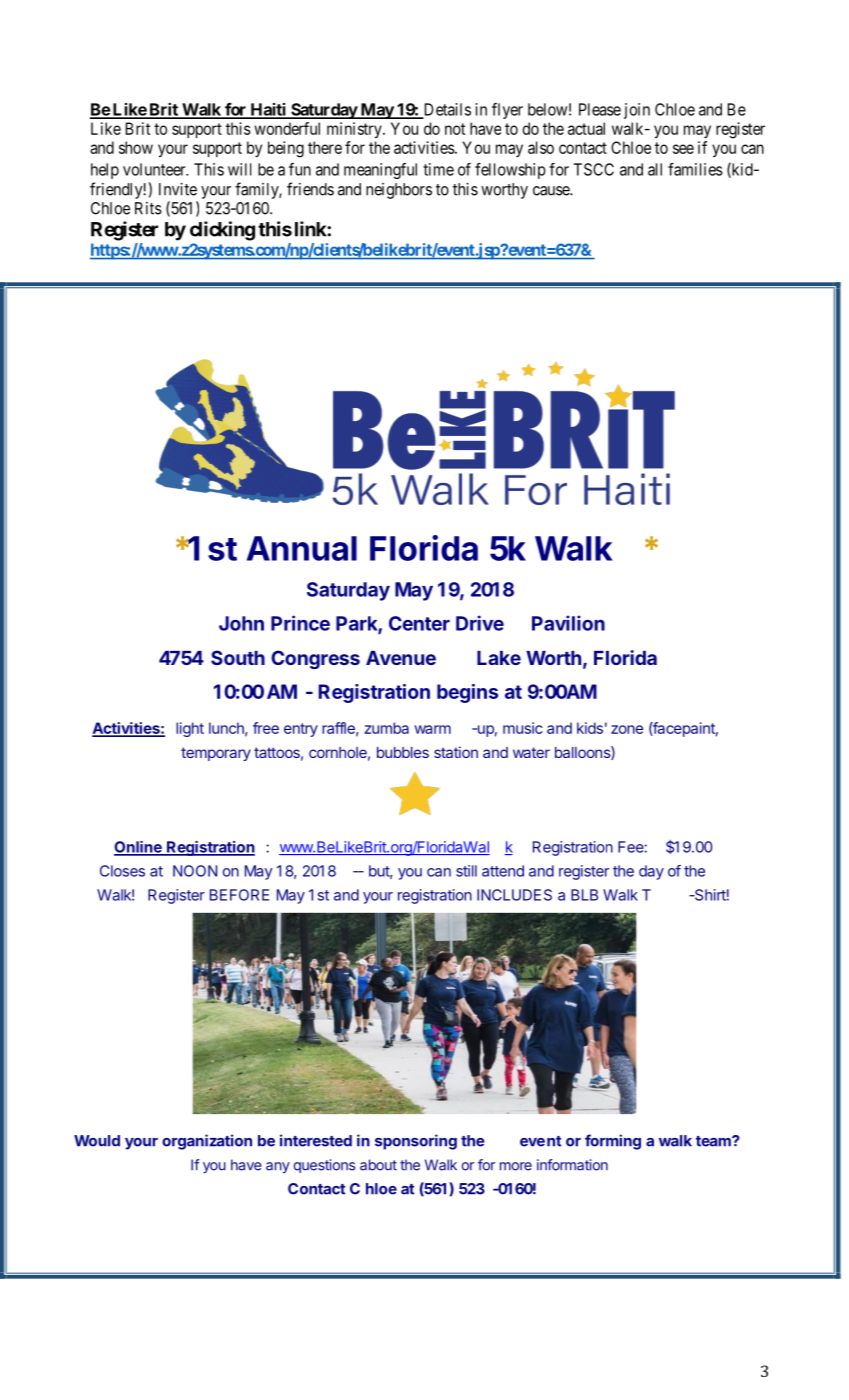 Image resolution: width=849 pixels, height=1400 pixels. I want to click on Pavilion, so click(568, 623).
